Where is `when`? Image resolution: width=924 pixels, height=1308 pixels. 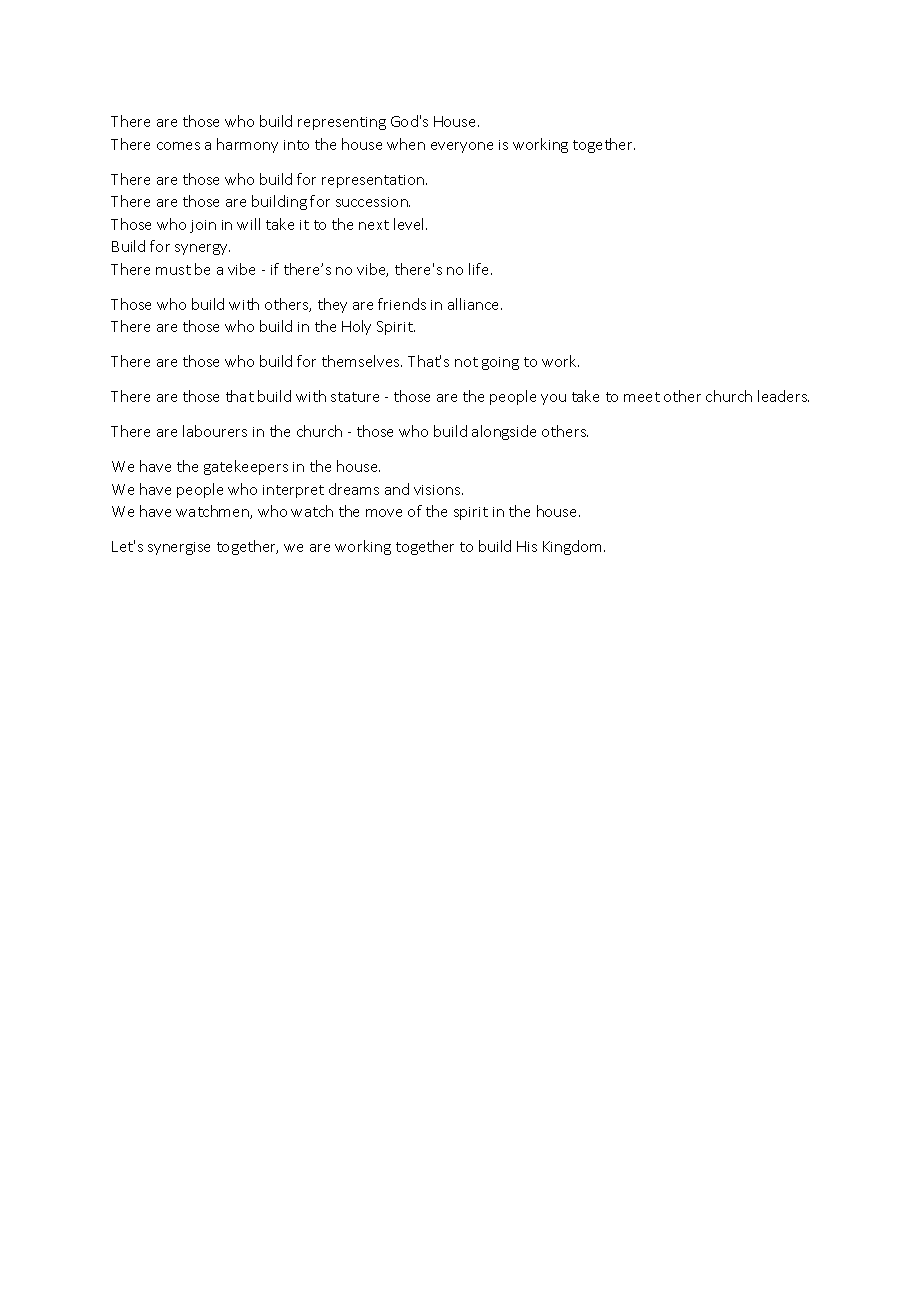 when is located at coordinates (406, 144).
